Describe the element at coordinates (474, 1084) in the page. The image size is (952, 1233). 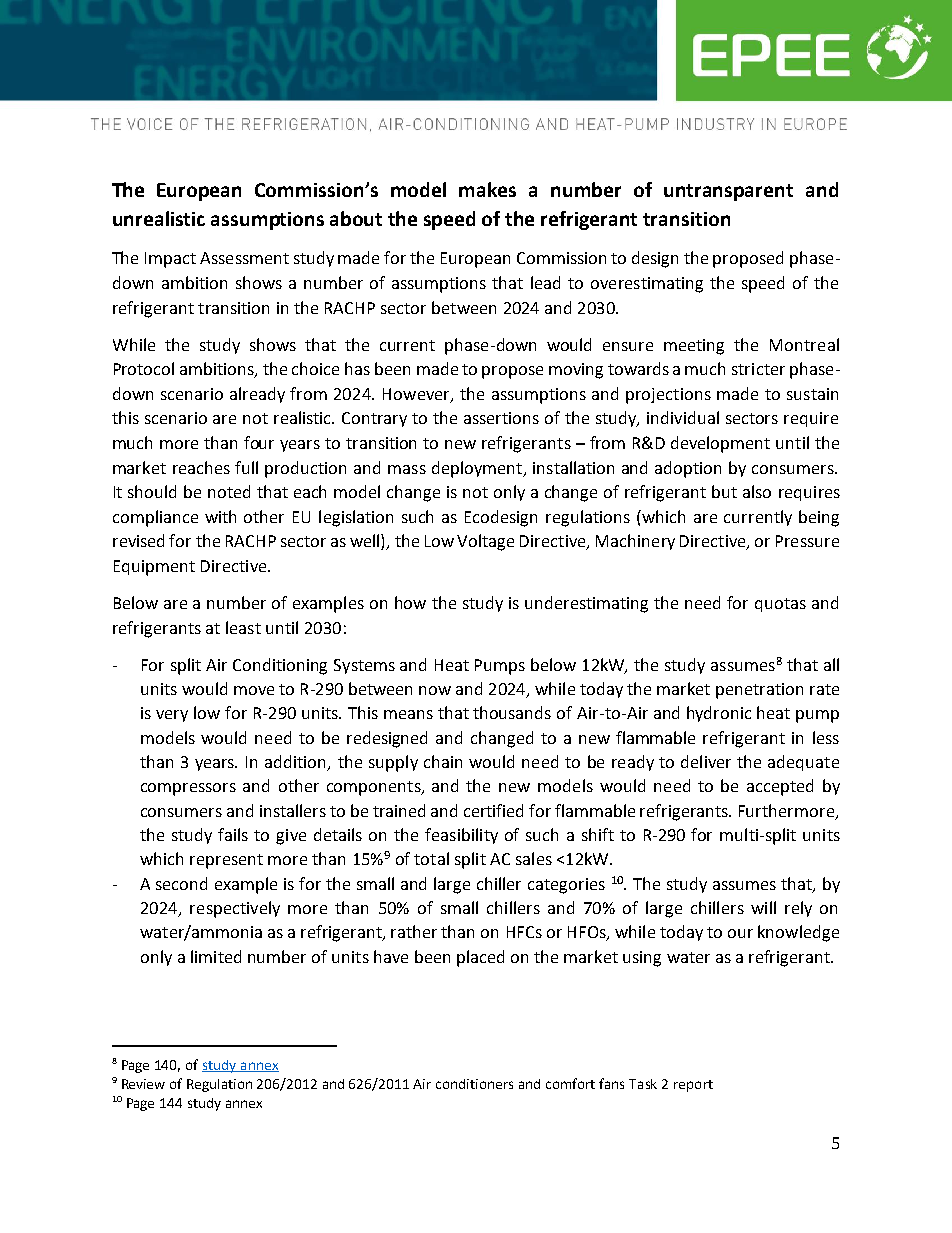
I see `conditioners` at that location.
